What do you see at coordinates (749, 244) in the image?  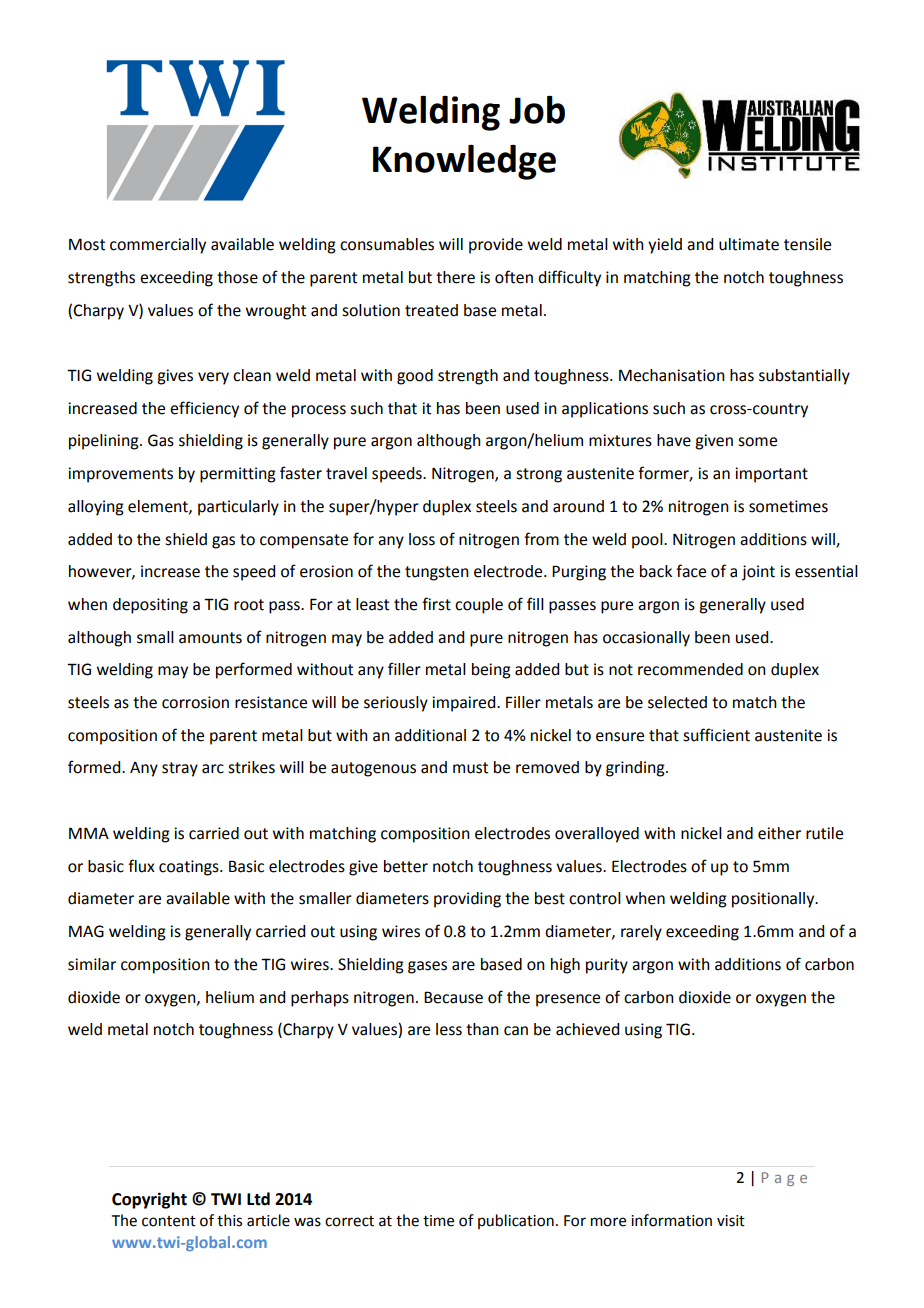 I see `ultimate` at bounding box center [749, 244].
